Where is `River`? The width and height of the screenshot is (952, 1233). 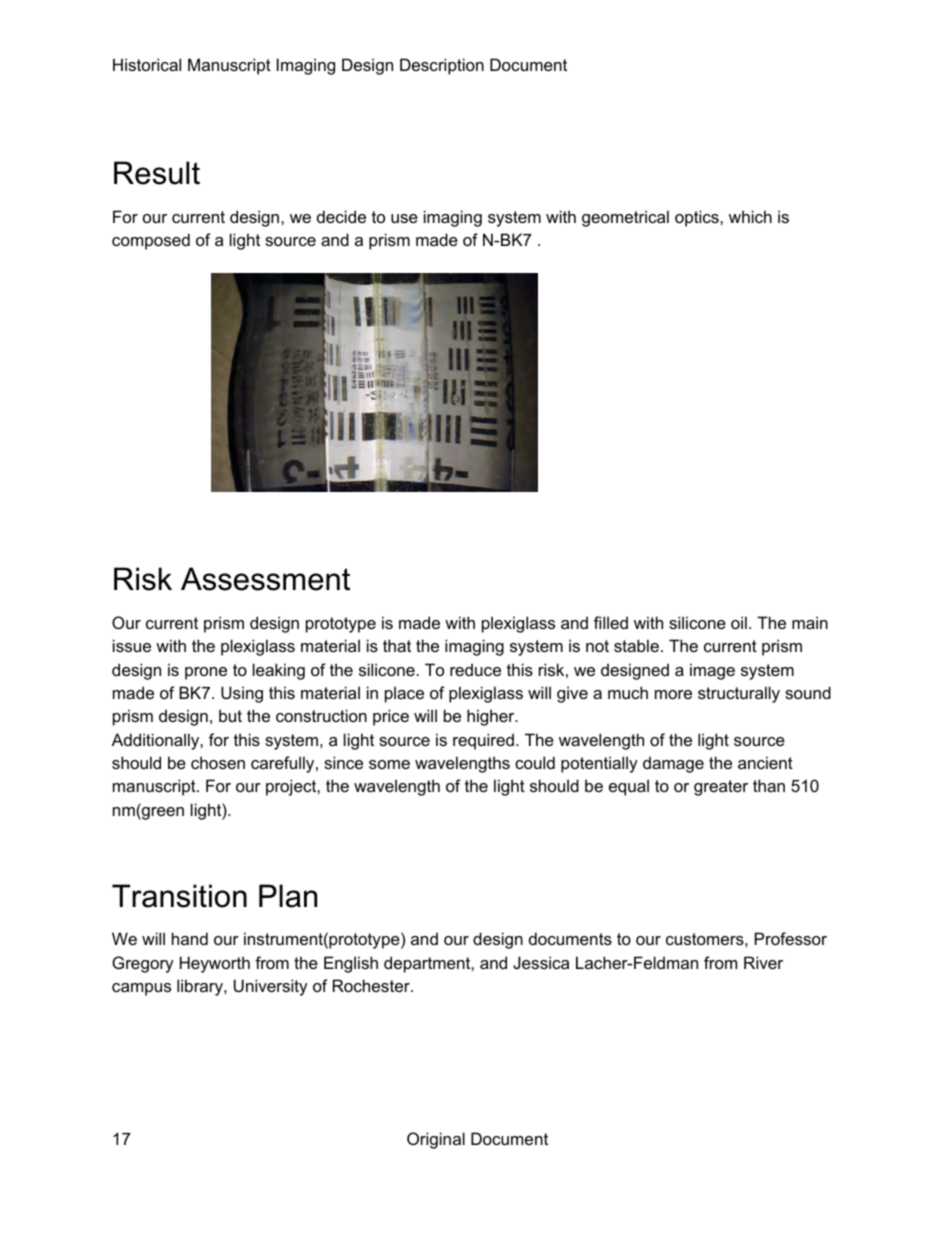 River is located at coordinates (763, 962).
